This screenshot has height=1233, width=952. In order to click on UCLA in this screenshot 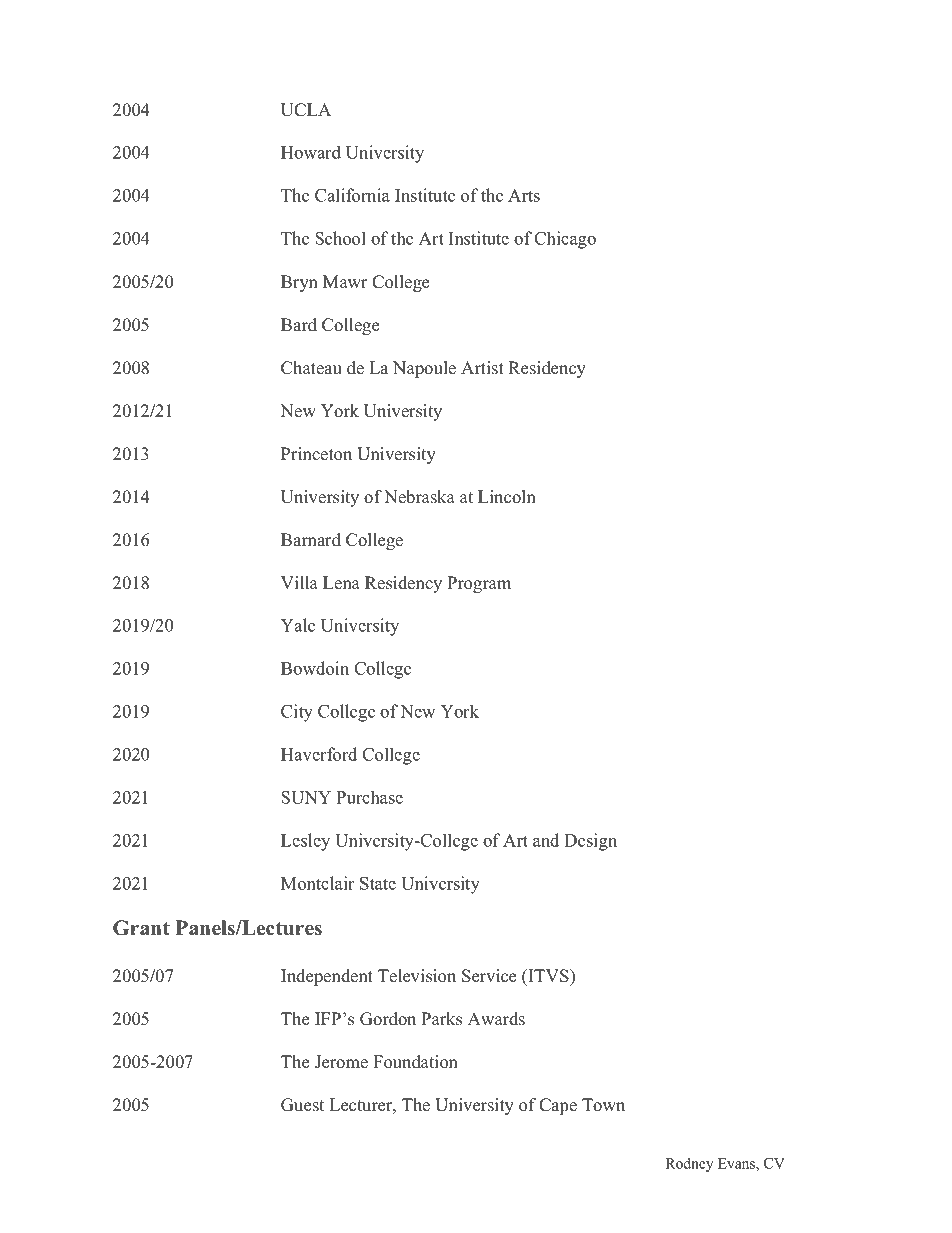, I will do `click(306, 110)`.
